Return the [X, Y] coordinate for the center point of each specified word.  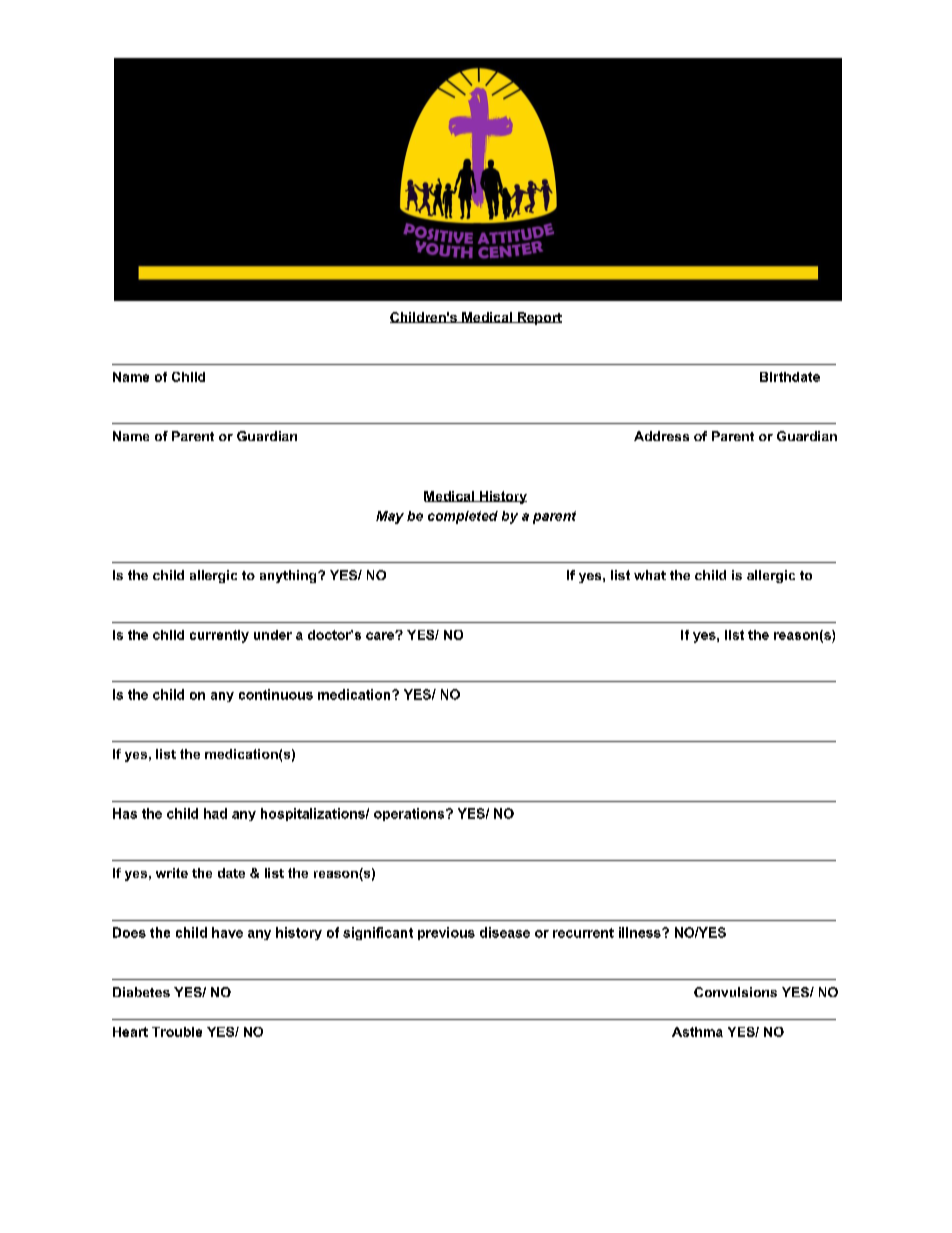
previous [446, 933]
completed [463, 517]
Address [661, 436]
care [381, 636]
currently [219, 636]
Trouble [177, 1032]
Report [538, 318]
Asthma [697, 1032]
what [650, 575]
